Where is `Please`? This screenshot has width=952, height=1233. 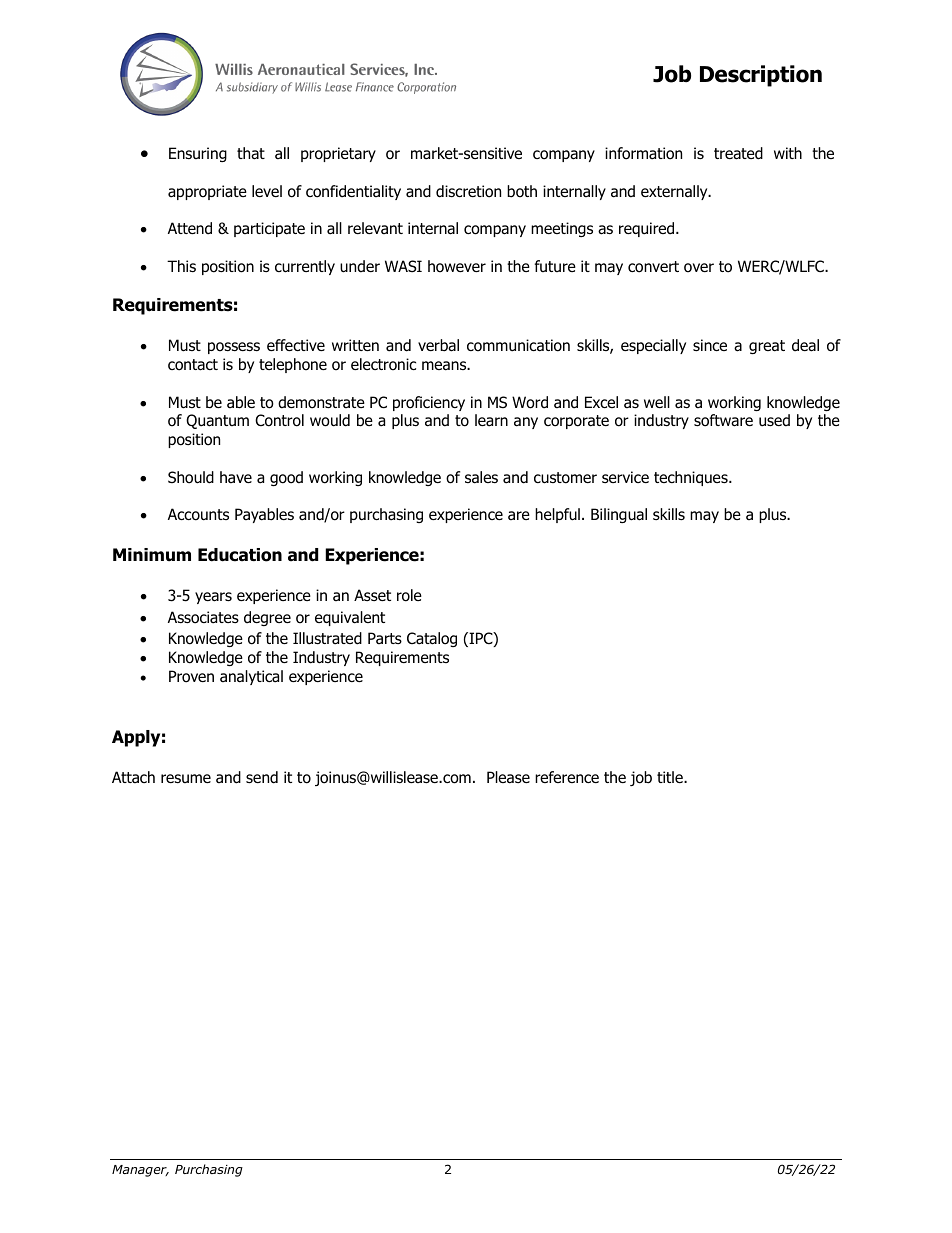
Please is located at coordinates (508, 777).
